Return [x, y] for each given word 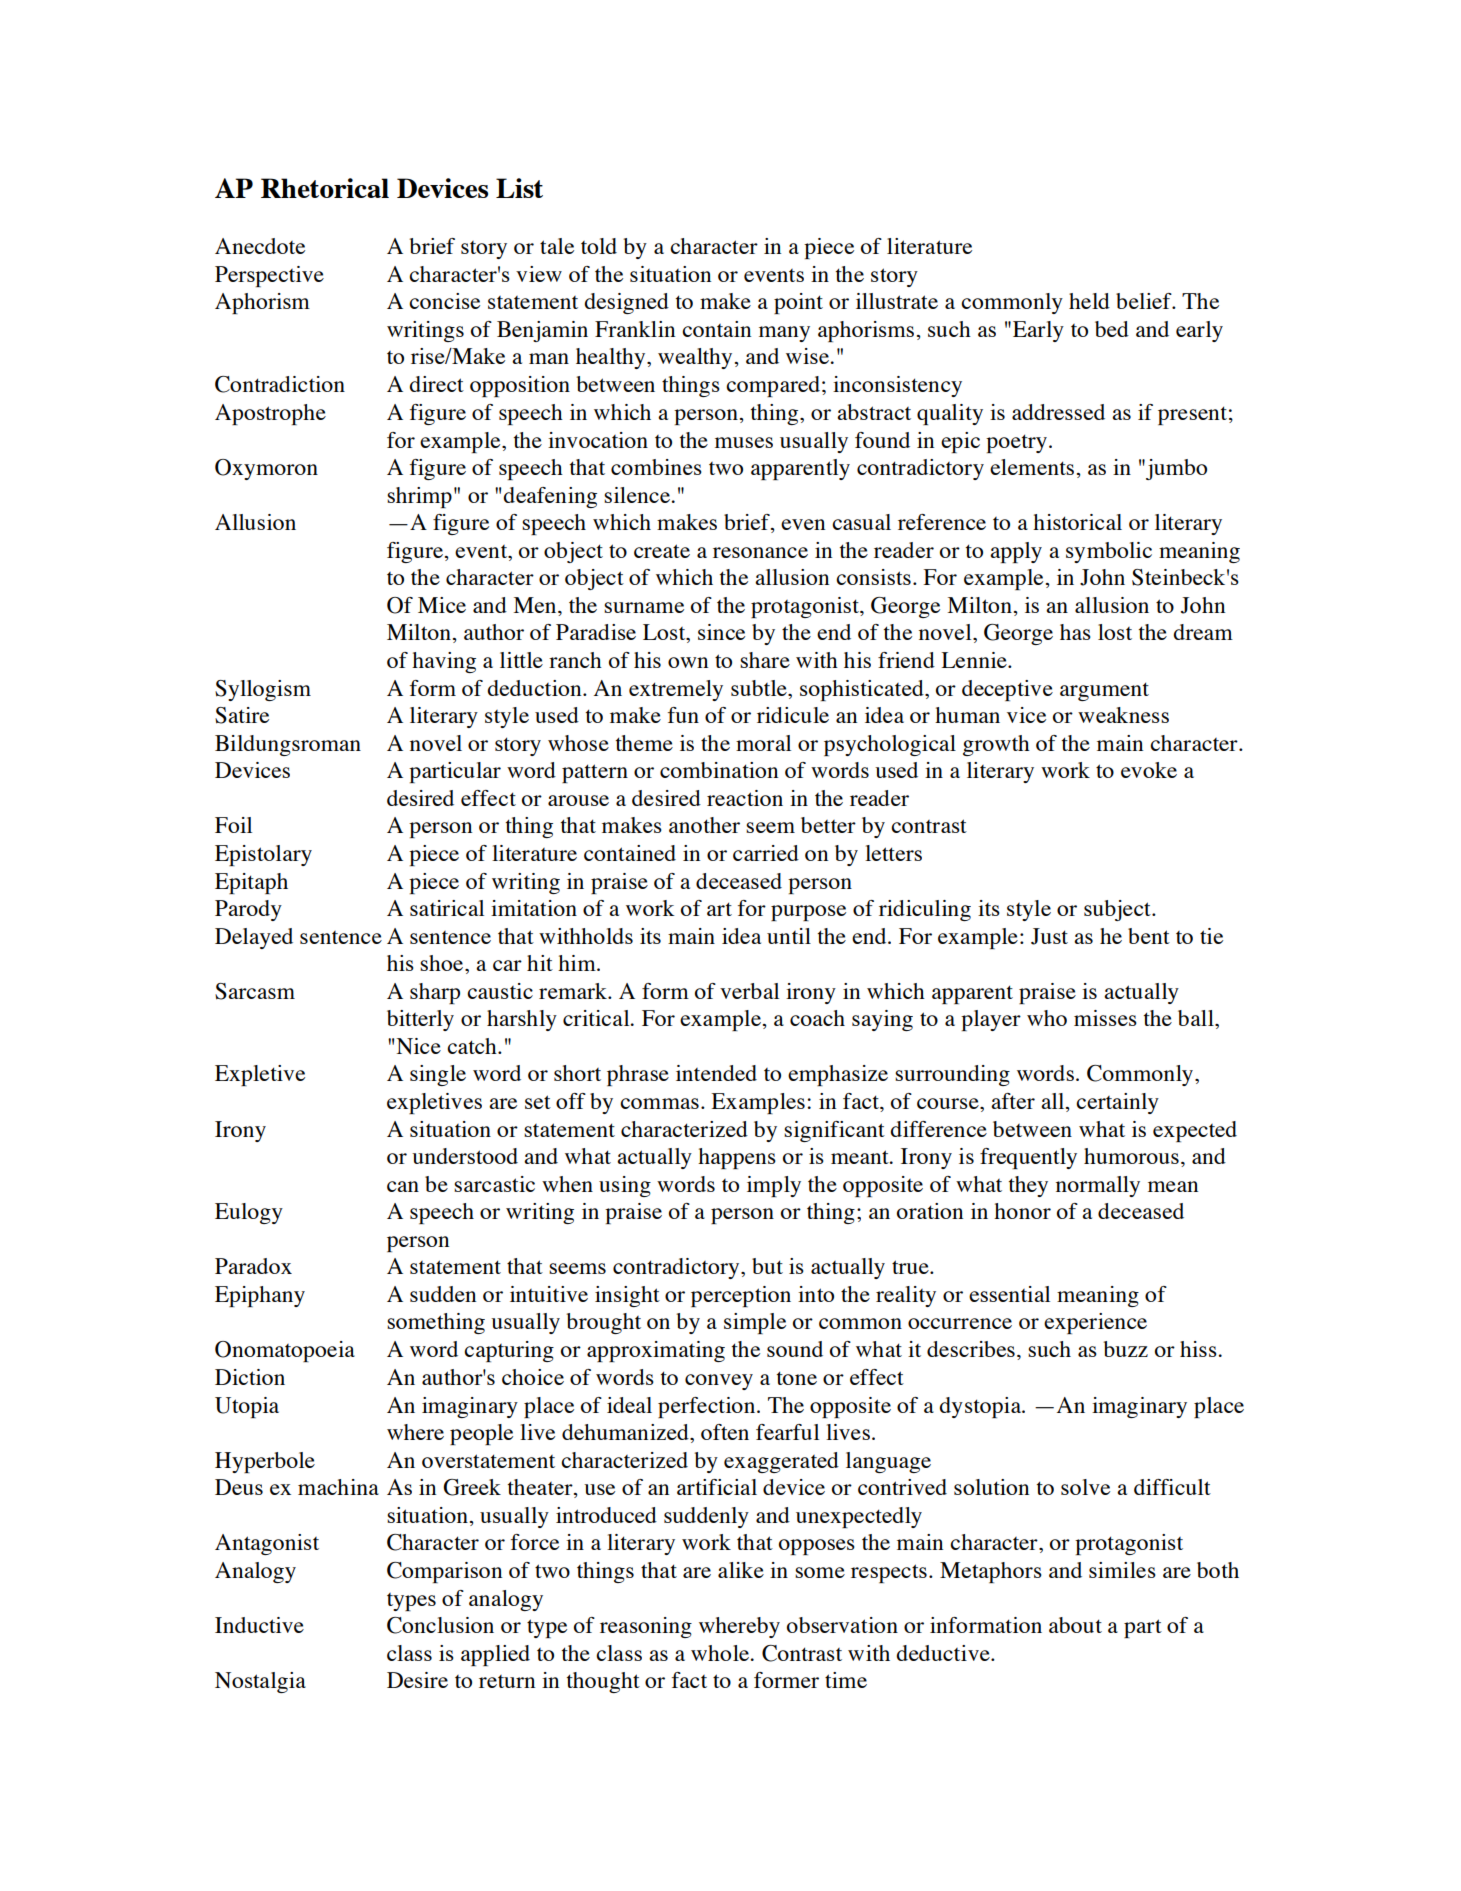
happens [737, 1158]
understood [465, 1156]
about [1075, 1625]
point [798, 303]
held [1089, 301]
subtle [760, 688]
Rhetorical [325, 188]
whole [720, 1653]
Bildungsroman [288, 745]
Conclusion [440, 1625]
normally [1098, 1186]
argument [1104, 691]
